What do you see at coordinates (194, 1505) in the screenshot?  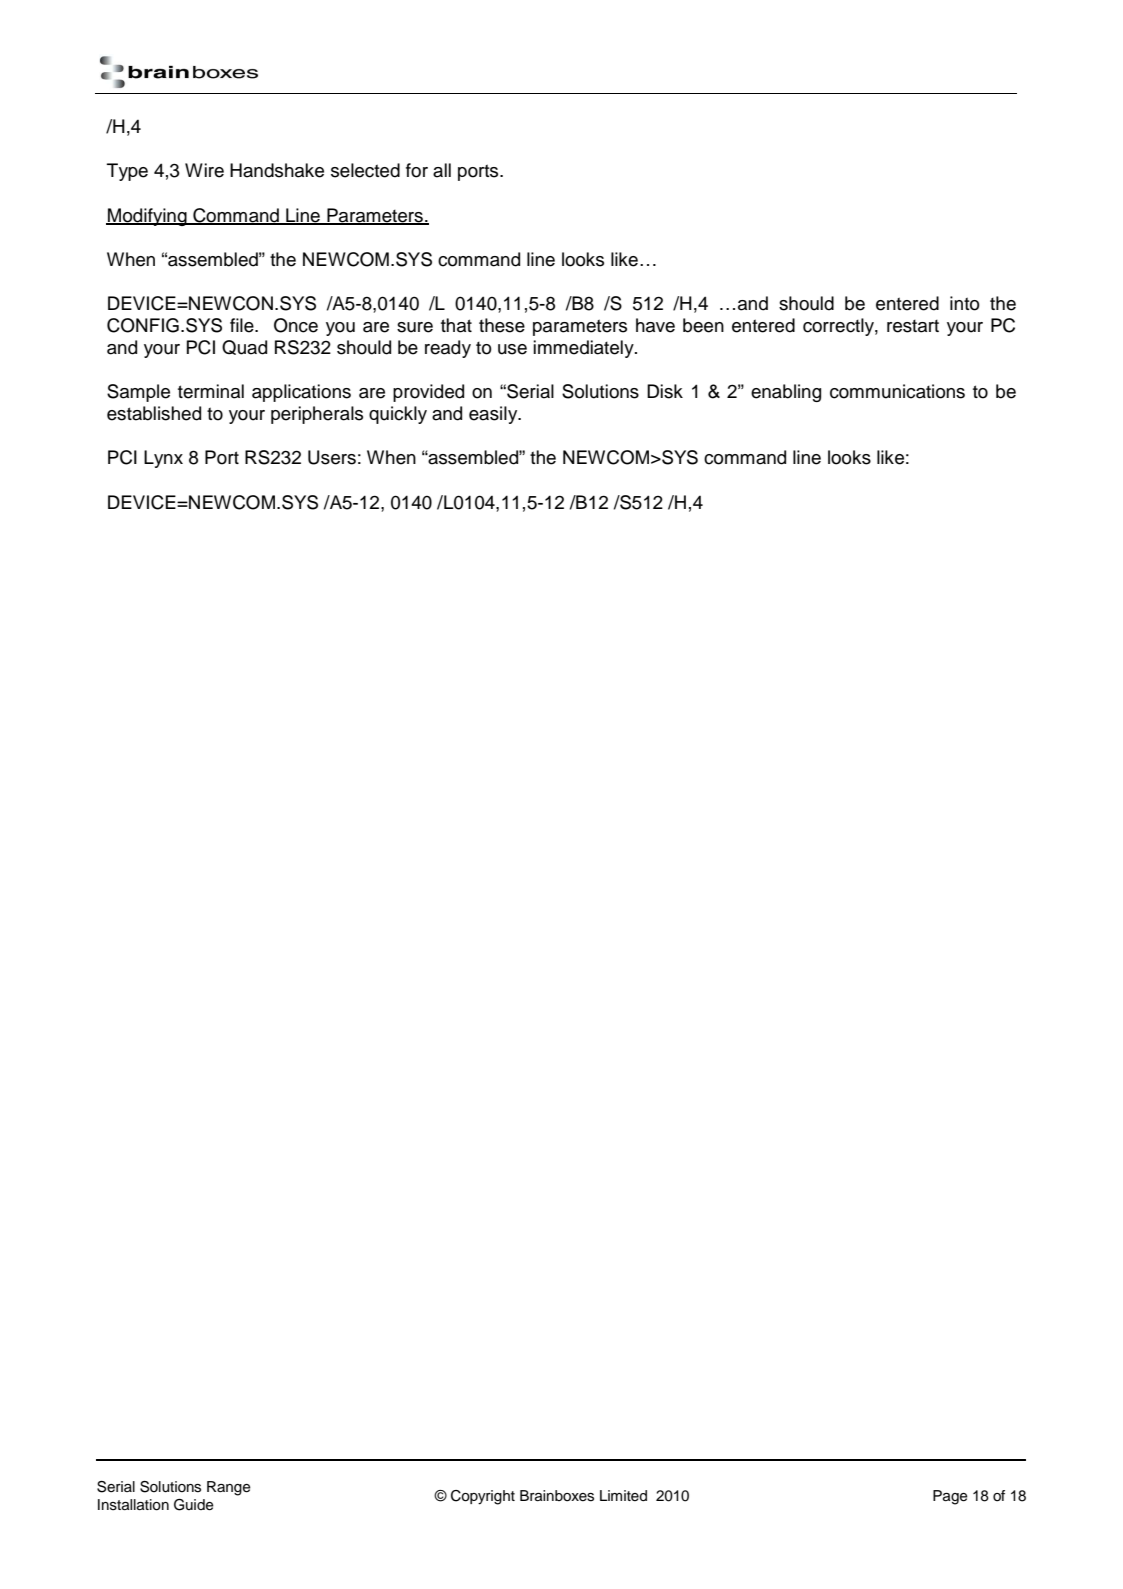 I see `Guide` at bounding box center [194, 1505].
